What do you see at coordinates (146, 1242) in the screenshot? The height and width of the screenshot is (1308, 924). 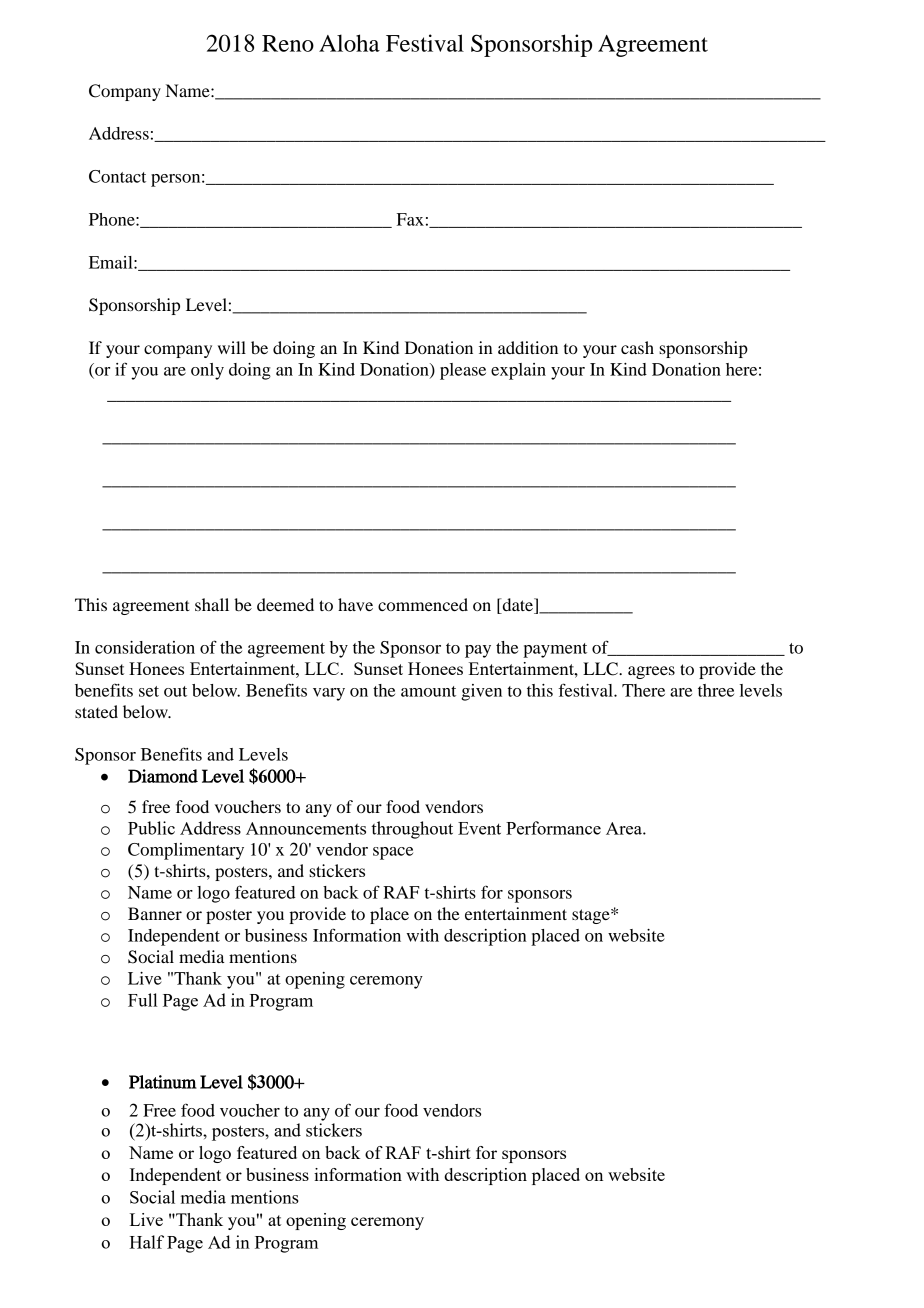 I see `Half` at bounding box center [146, 1242].
